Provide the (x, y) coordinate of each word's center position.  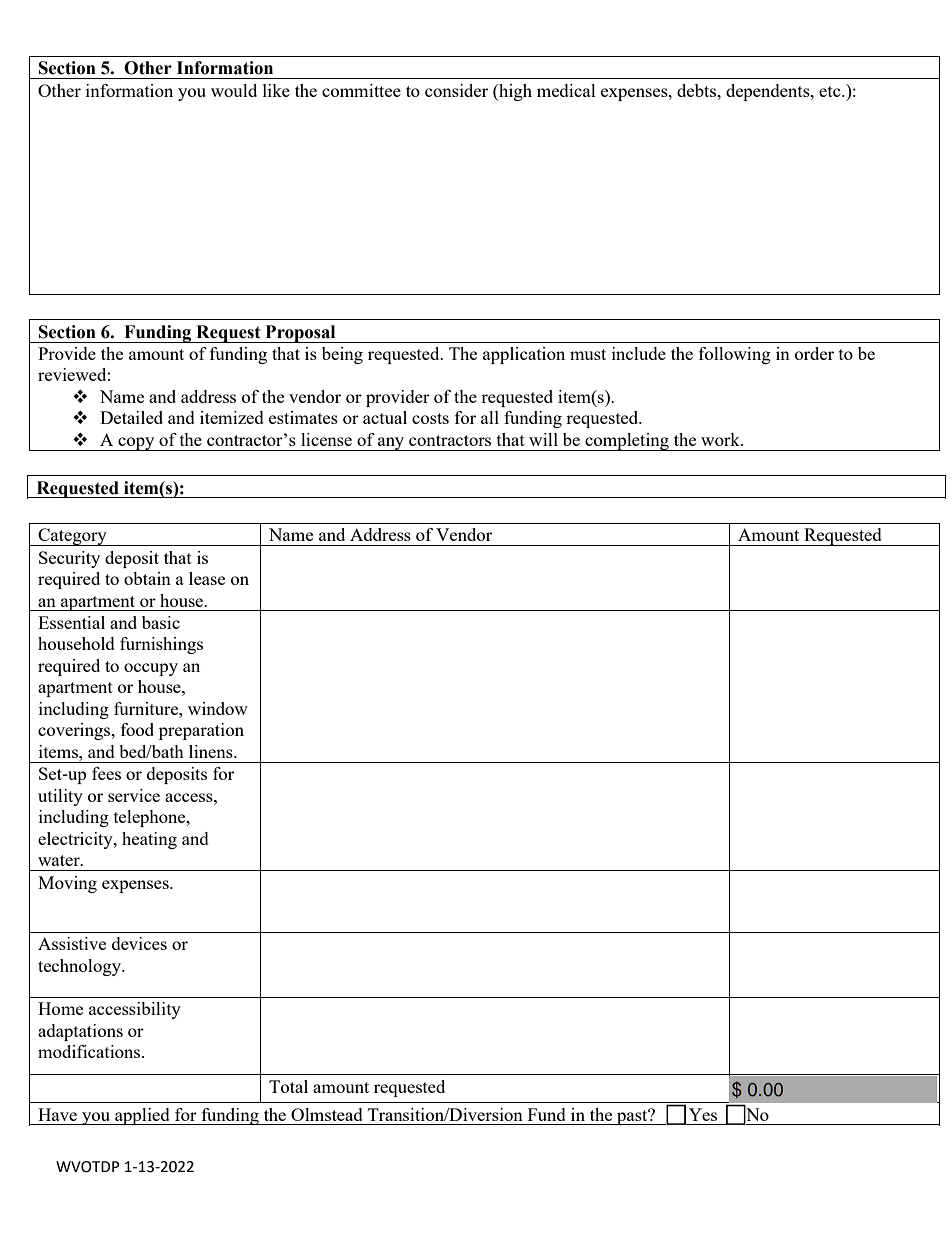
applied (142, 1116)
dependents (769, 92)
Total (288, 1086)
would (234, 90)
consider (456, 90)
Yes (703, 1114)
